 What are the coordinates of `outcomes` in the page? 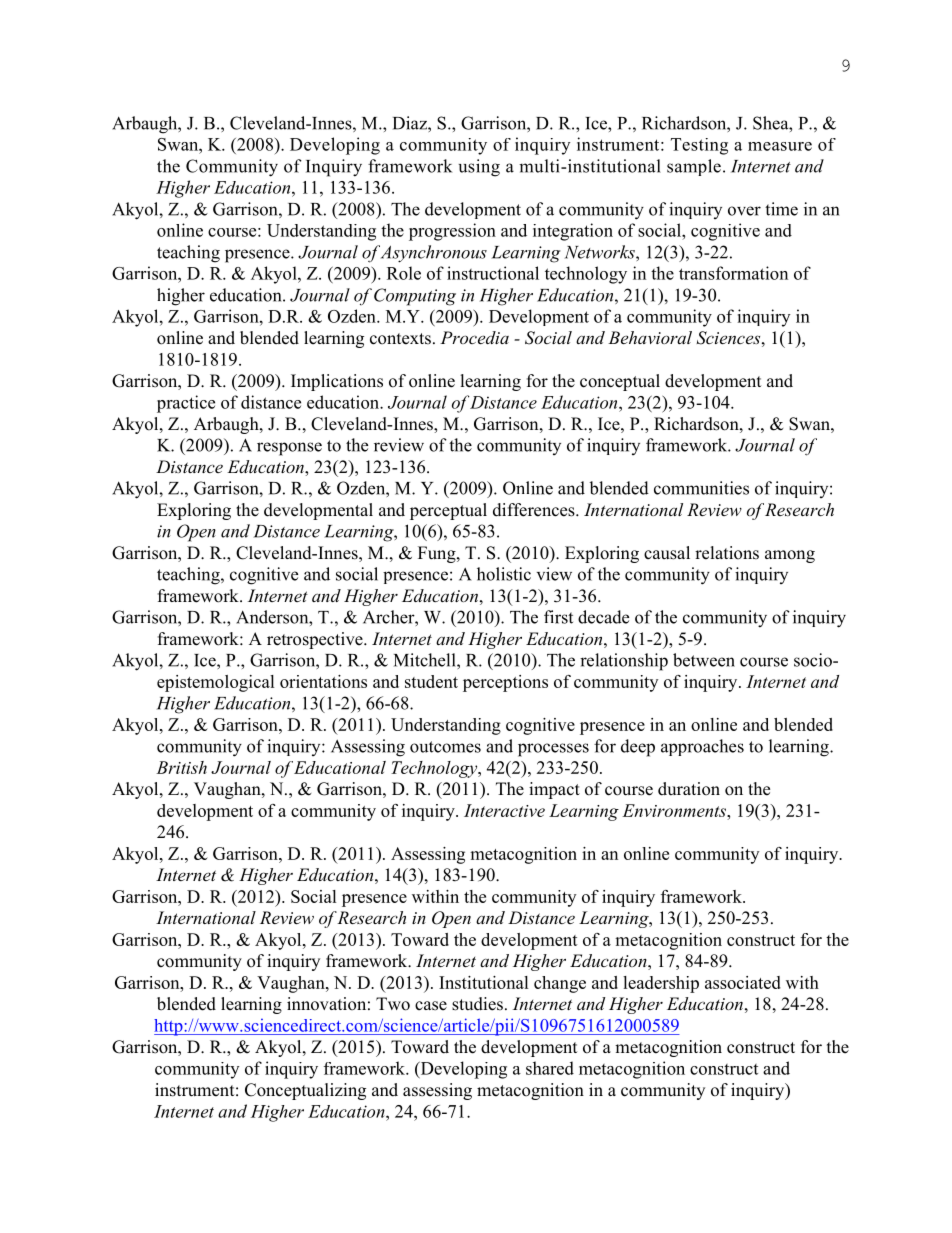 It's located at (445, 747).
